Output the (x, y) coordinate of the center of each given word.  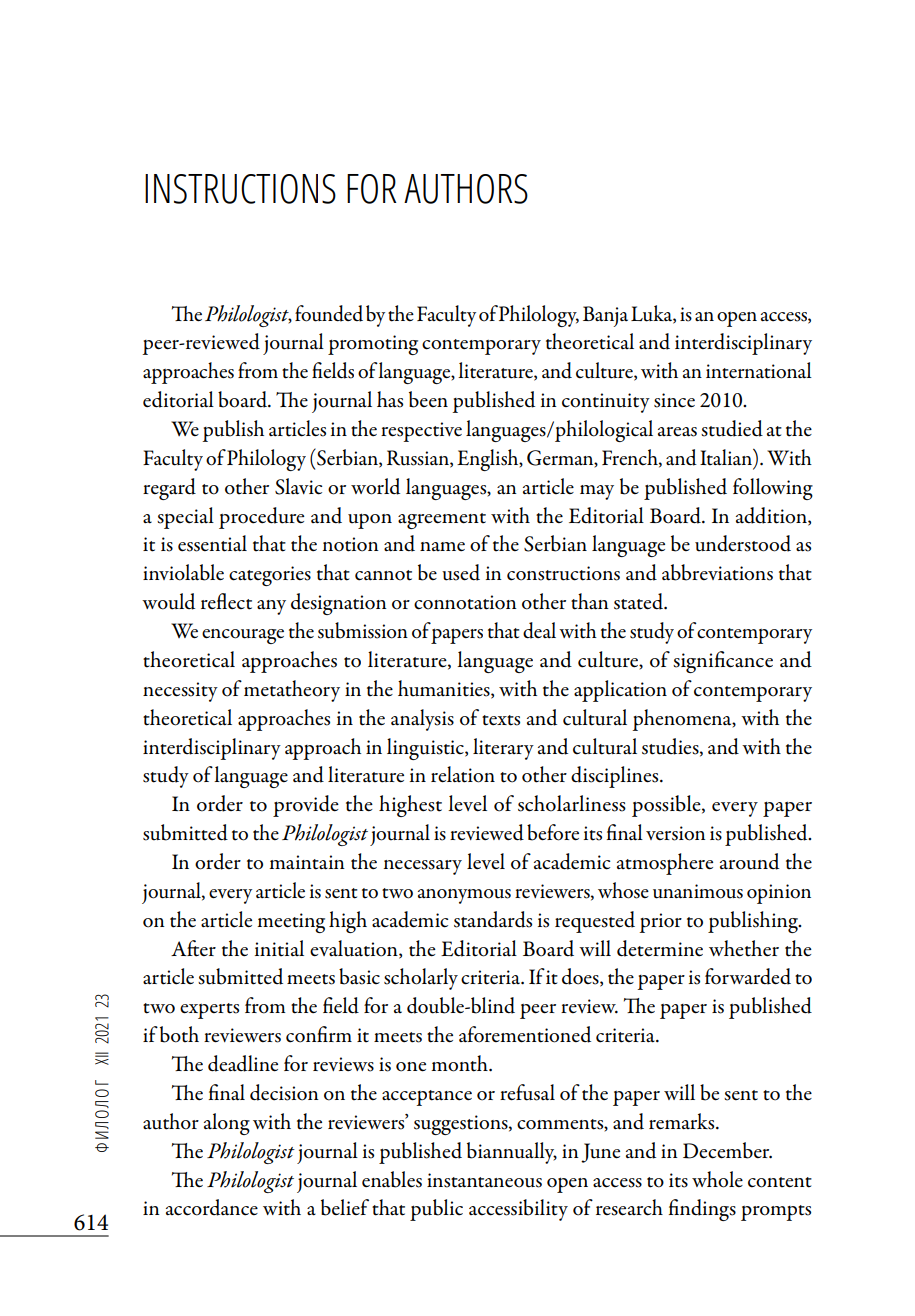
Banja (605, 316)
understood (743, 543)
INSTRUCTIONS (240, 189)
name (442, 546)
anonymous (464, 896)
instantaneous (484, 1180)
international (759, 370)
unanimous (698, 891)
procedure (262, 518)
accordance (212, 1207)
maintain (307, 862)
